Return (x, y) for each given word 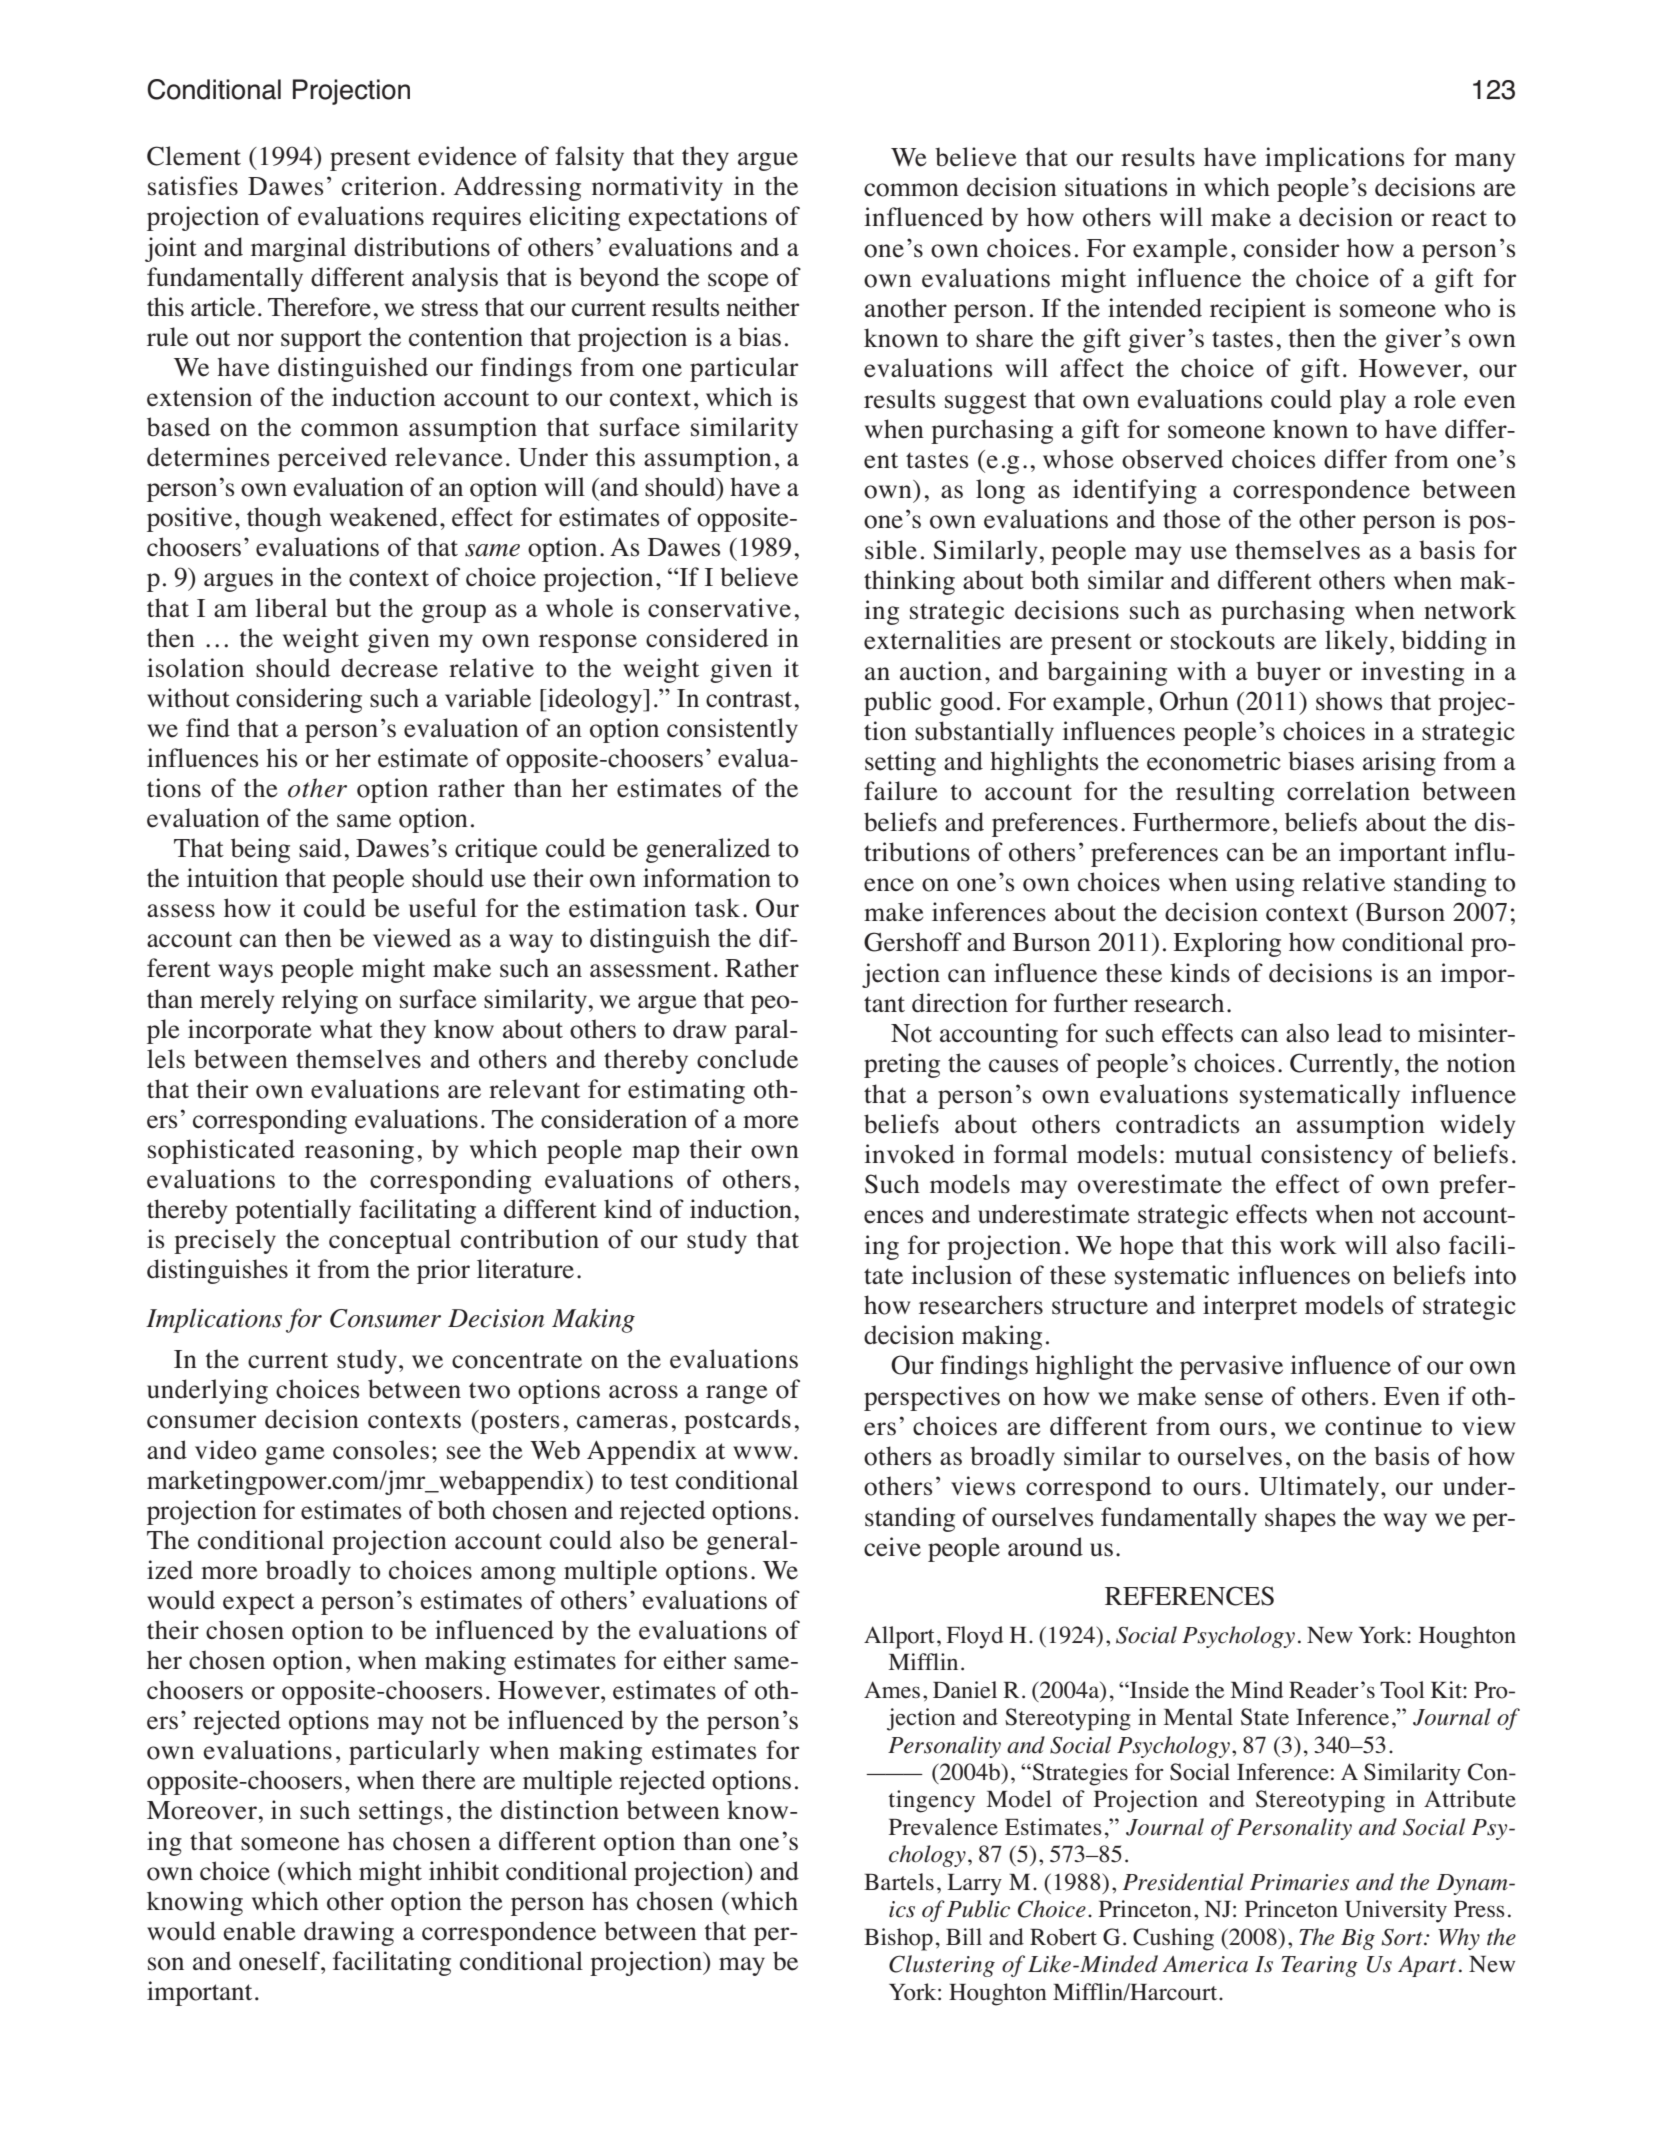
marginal (298, 249)
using (1264, 884)
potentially (293, 1211)
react (1459, 218)
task (717, 908)
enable (259, 1931)
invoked (909, 1154)
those (1192, 519)
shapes (1300, 1519)
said (320, 848)
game (295, 1455)
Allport (899, 1637)
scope (738, 282)
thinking (909, 582)
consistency (1327, 1156)
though (284, 519)
